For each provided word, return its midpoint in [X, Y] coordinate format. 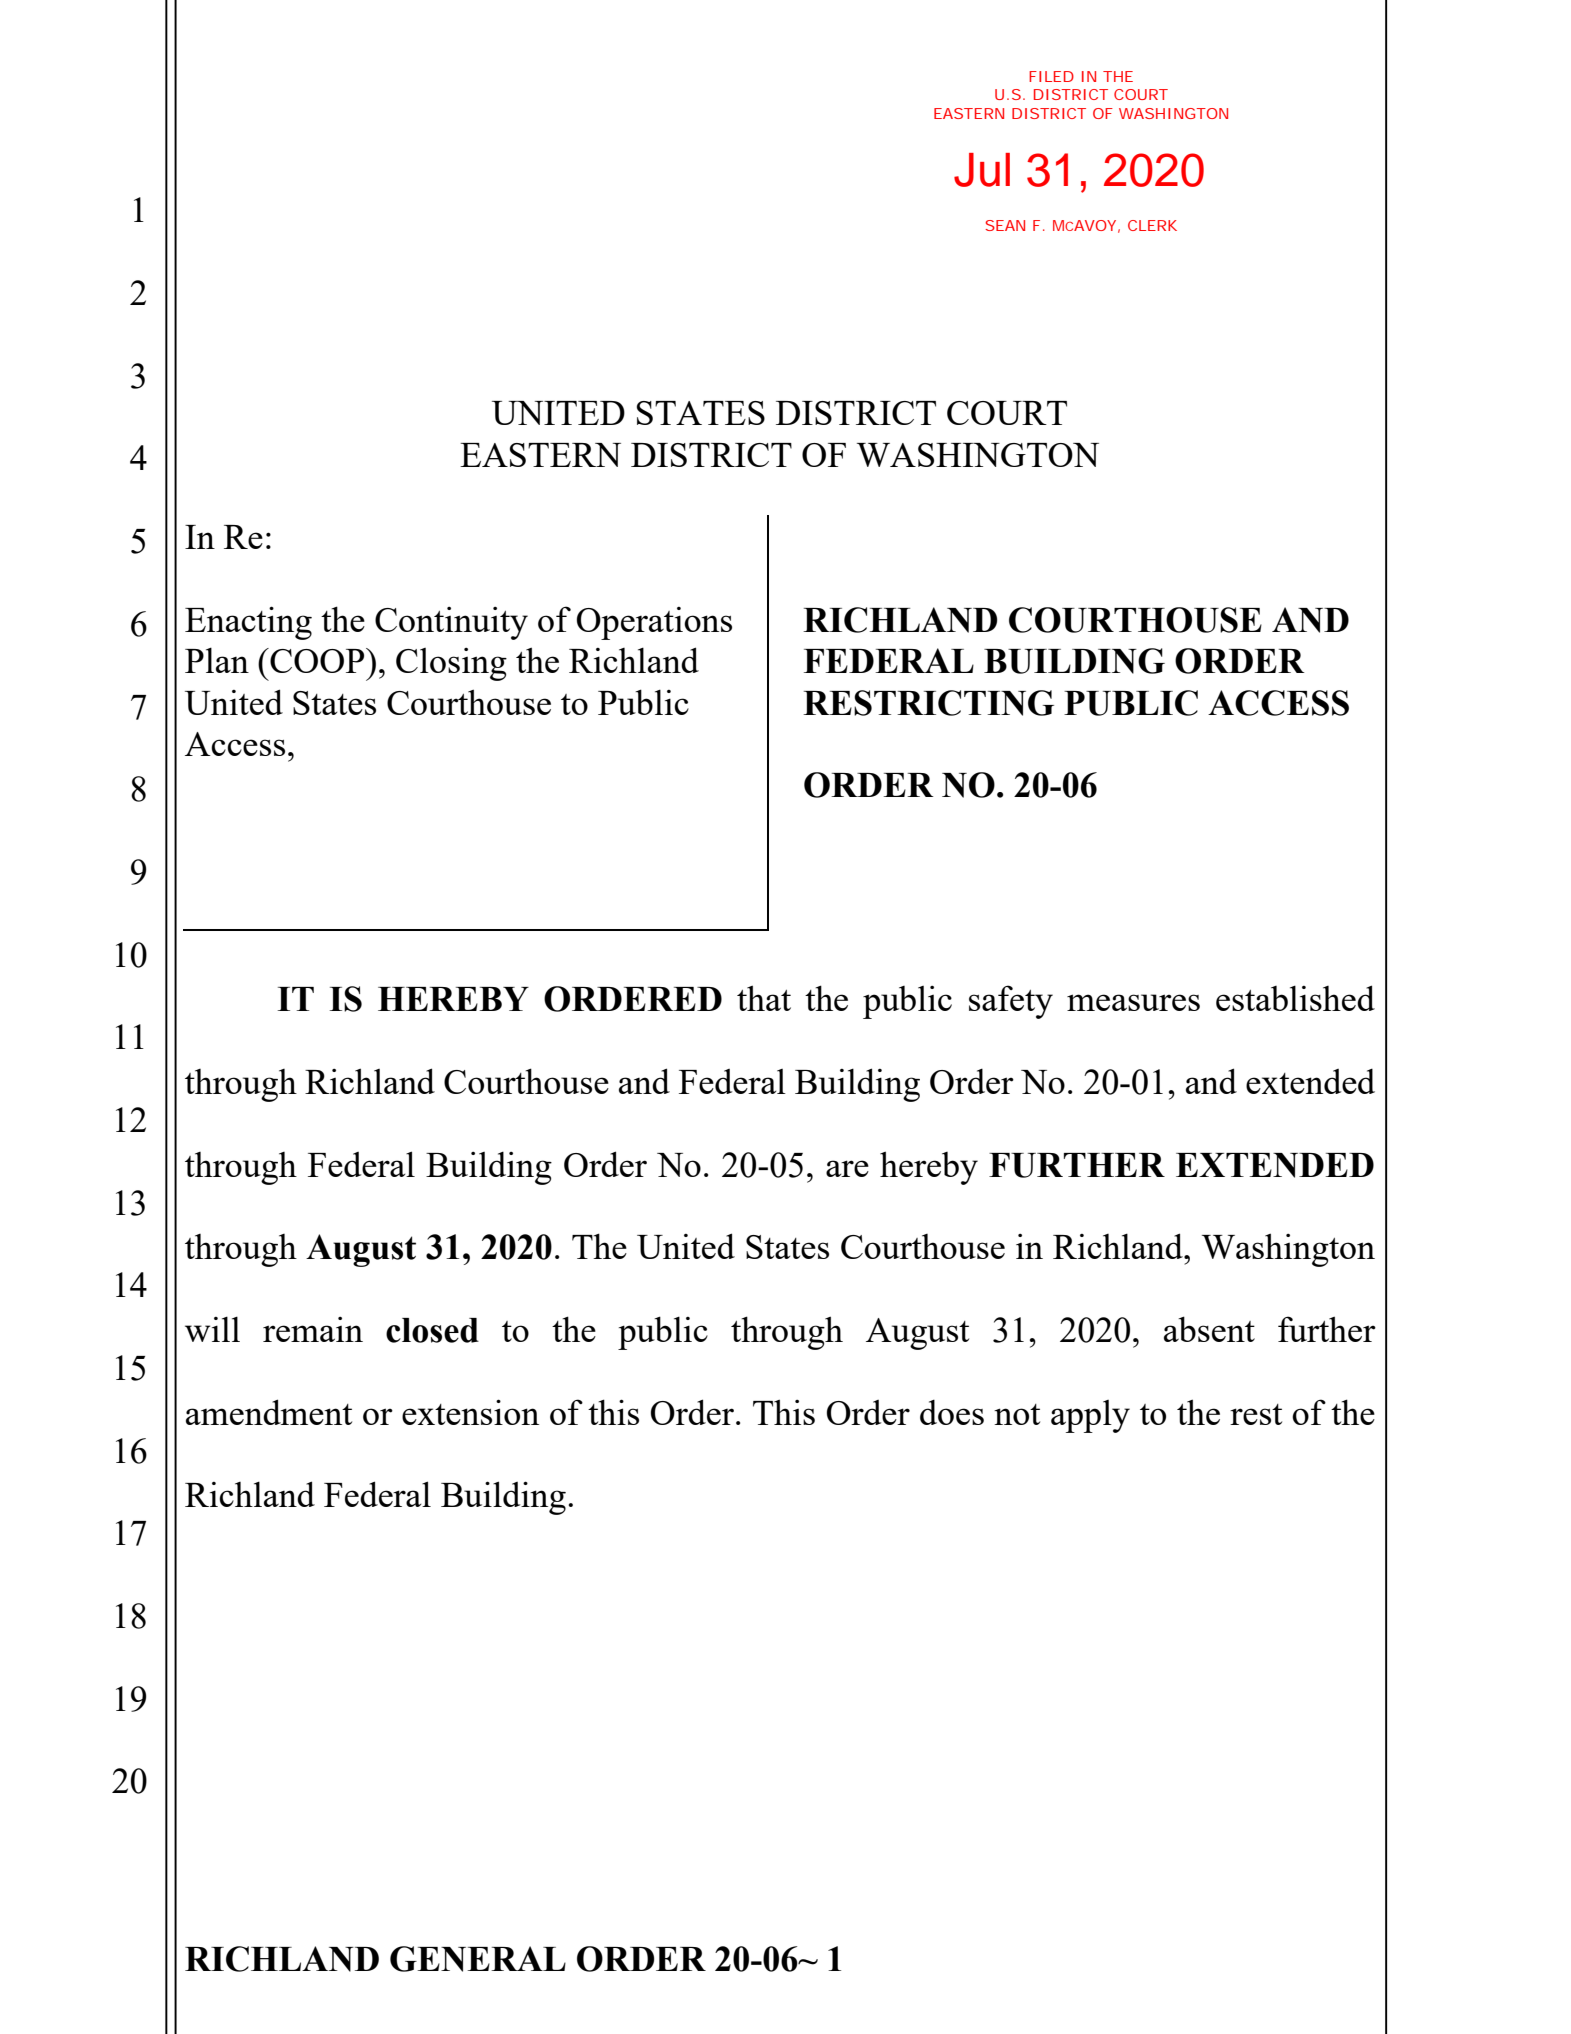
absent [1209, 1329]
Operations [654, 623]
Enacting [248, 623]
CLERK [1152, 225]
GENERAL [478, 1959]
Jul [982, 170]
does [952, 1412]
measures [1133, 1002]
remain [313, 1329]
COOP [317, 660]
